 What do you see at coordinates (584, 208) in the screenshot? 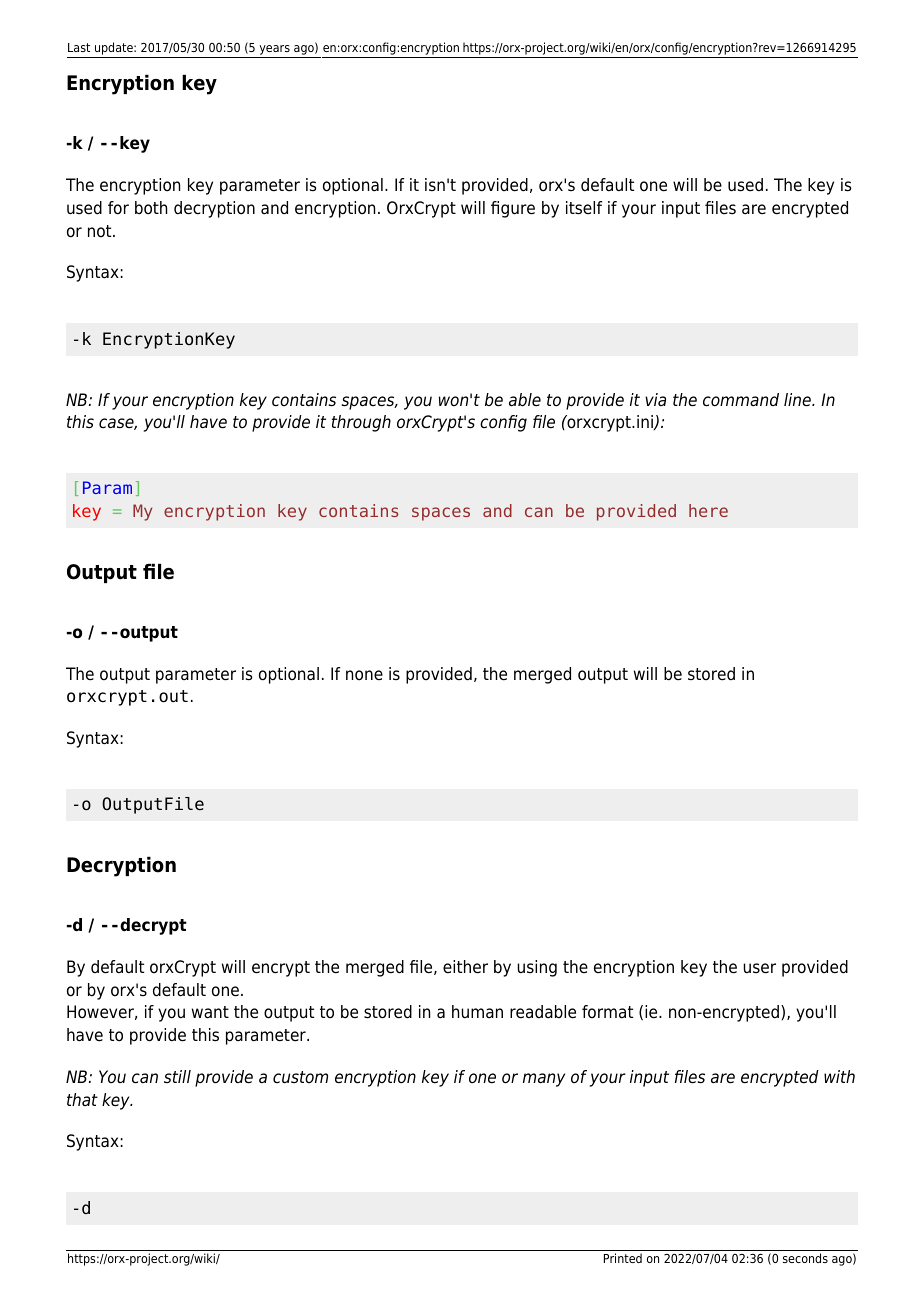
I see `itself` at bounding box center [584, 208].
